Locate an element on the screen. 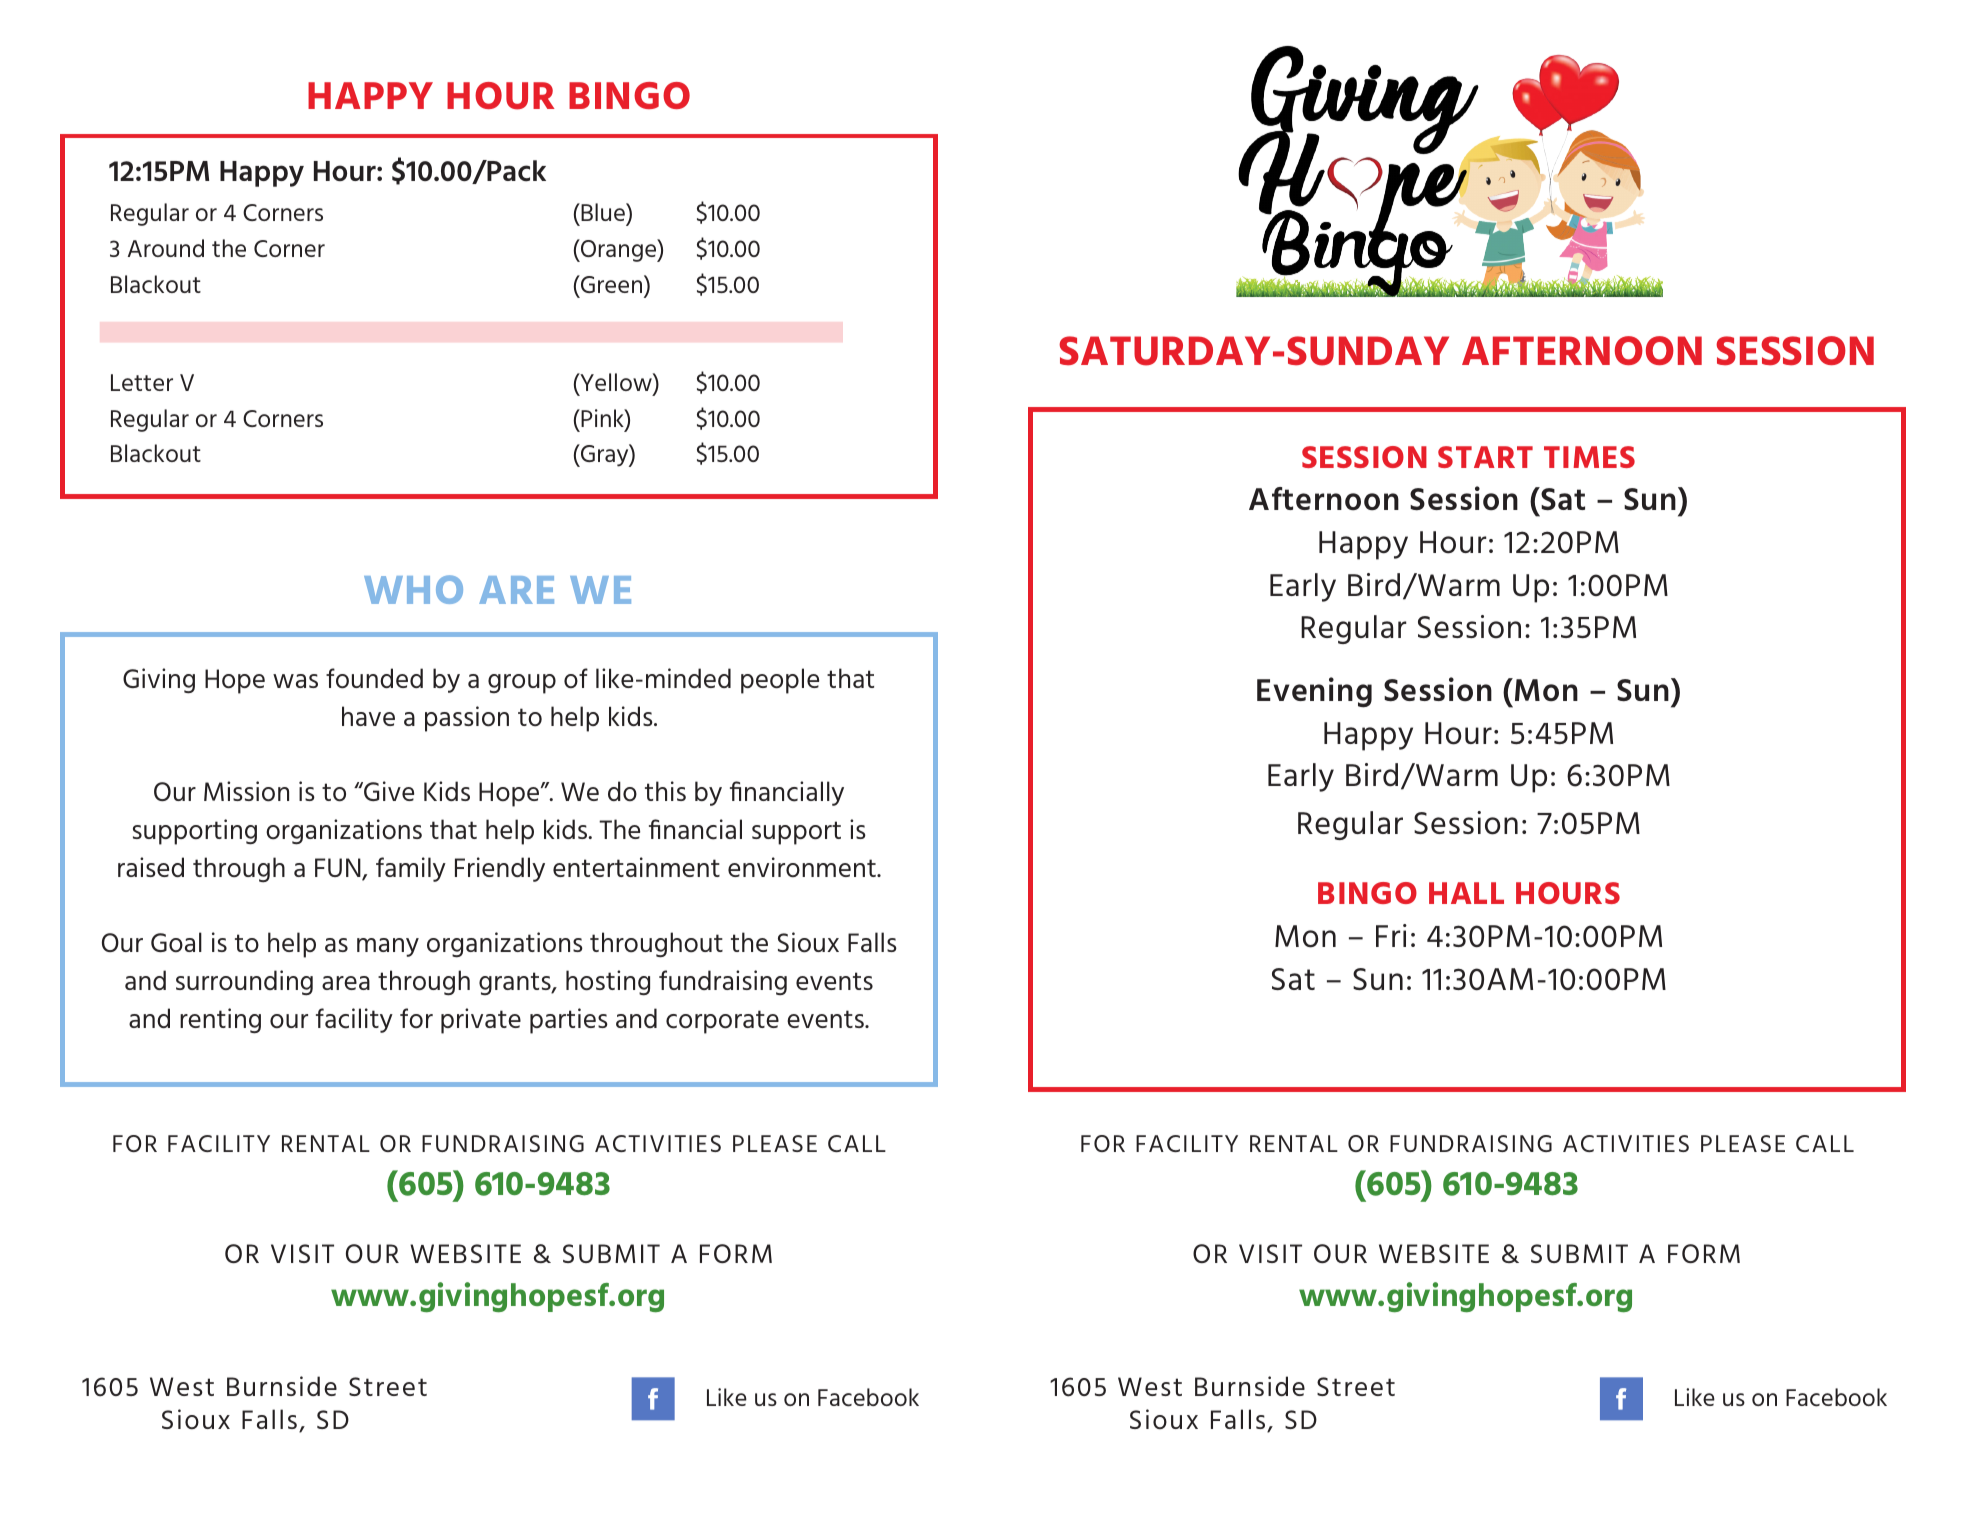  people is located at coordinates (780, 681).
